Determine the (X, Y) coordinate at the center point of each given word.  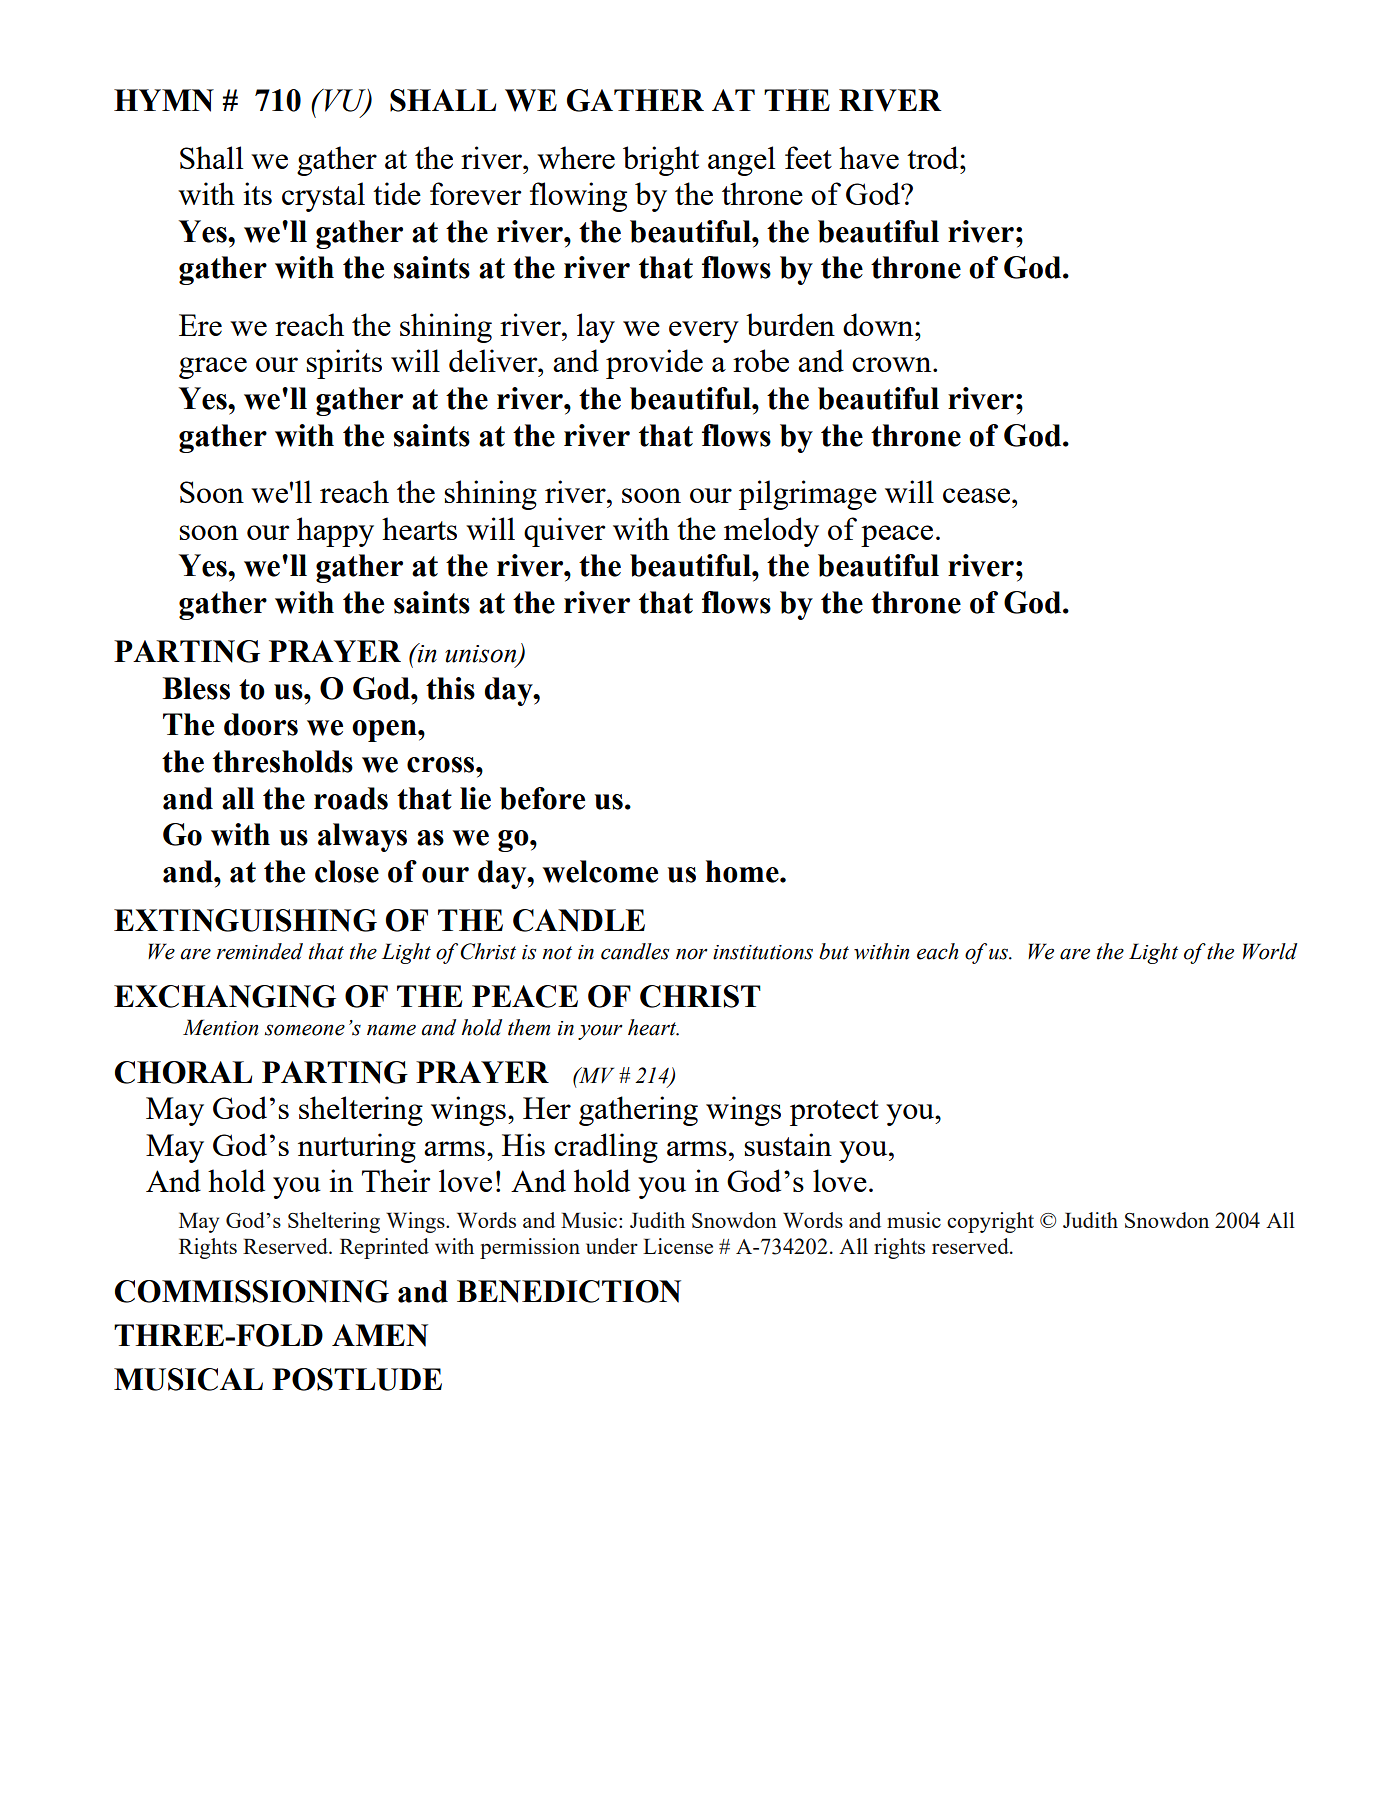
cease (976, 495)
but (834, 951)
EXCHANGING (225, 996)
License (678, 1246)
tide (397, 193)
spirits (344, 364)
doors (261, 724)
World (1270, 951)
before (542, 798)
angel (741, 161)
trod (934, 157)
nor (692, 954)
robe (761, 360)
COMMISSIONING (252, 1291)
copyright (990, 1222)
